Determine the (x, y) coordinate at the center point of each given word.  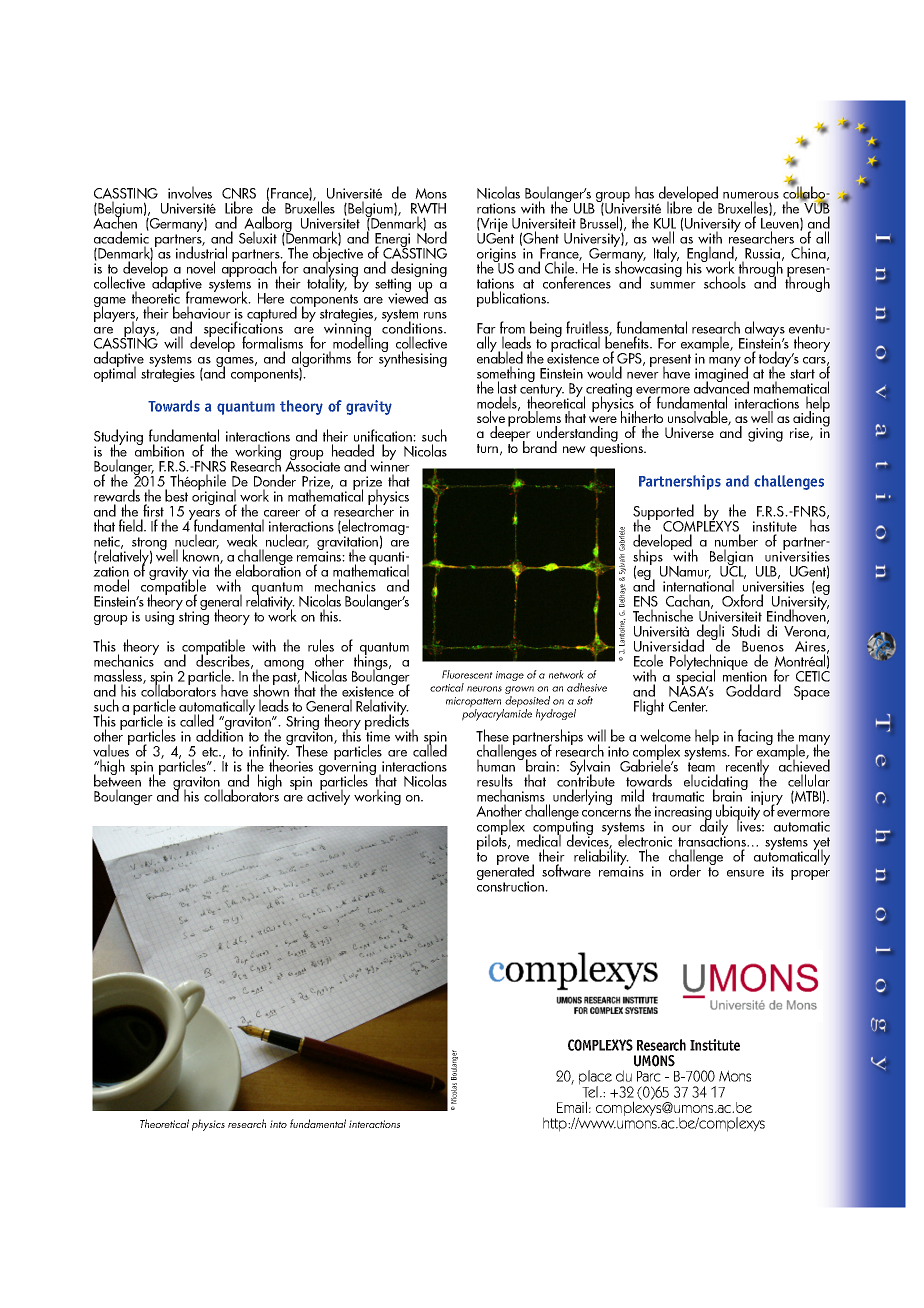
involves (190, 192)
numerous (751, 195)
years (203, 516)
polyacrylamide (497, 714)
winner (390, 465)
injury (766, 799)
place (595, 1078)
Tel (590, 1092)
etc (211, 752)
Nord (432, 236)
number (736, 540)
